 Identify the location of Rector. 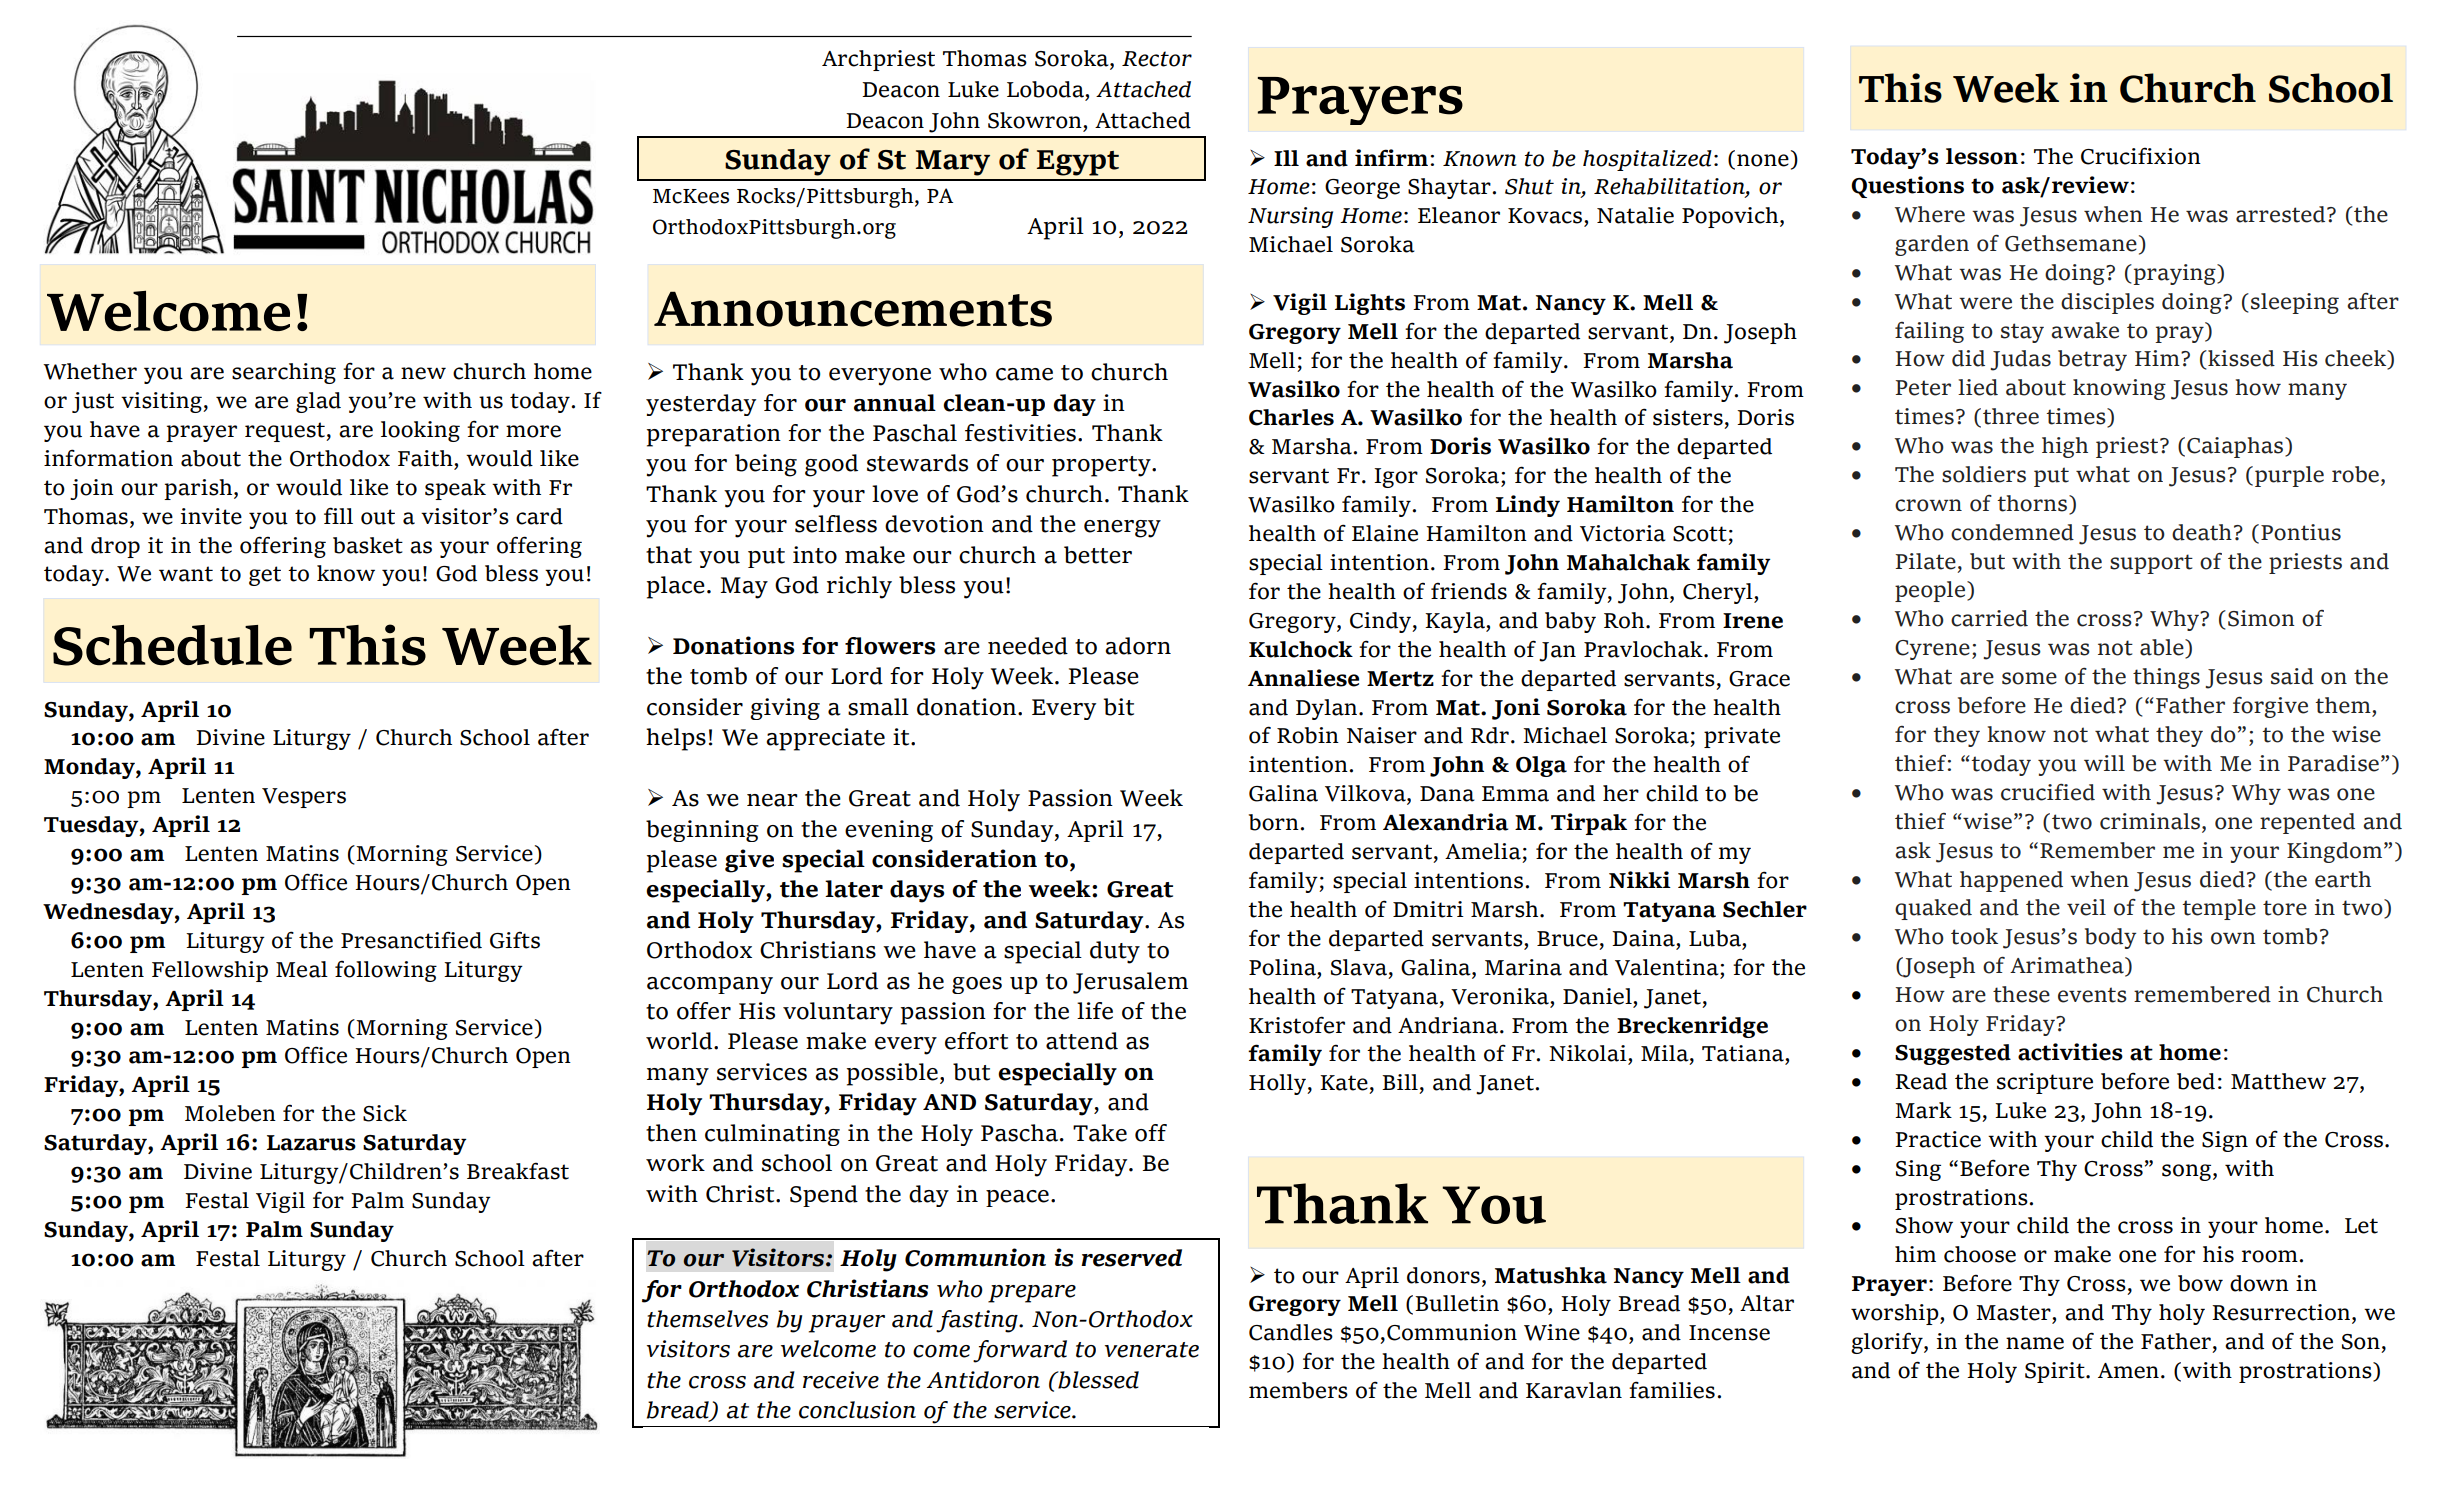
(1157, 59).
